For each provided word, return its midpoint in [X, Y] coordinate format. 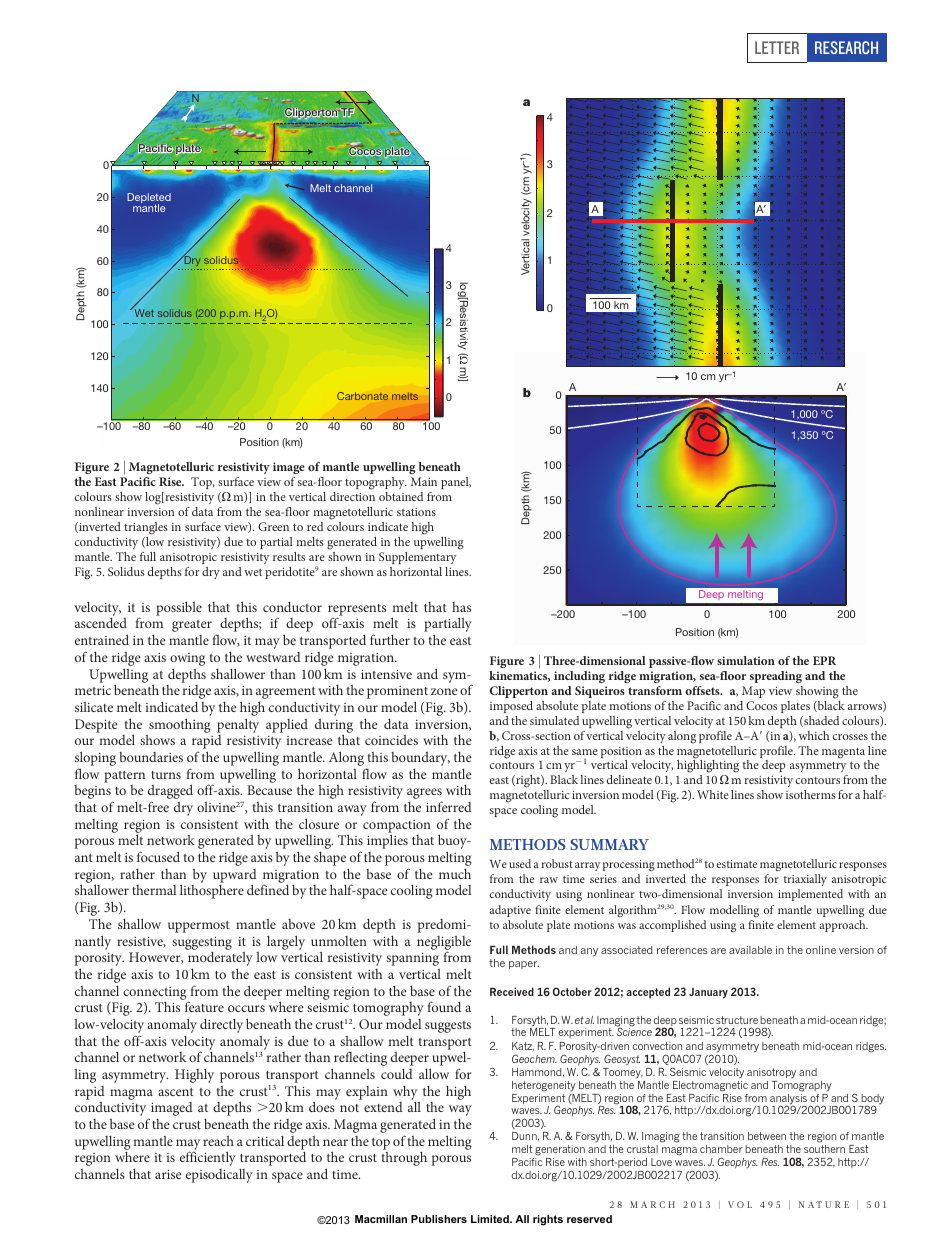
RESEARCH [846, 47]
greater [192, 626]
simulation [746, 660]
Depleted [149, 199]
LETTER [777, 47]
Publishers [439, 1219]
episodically [219, 1176]
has [461, 607]
